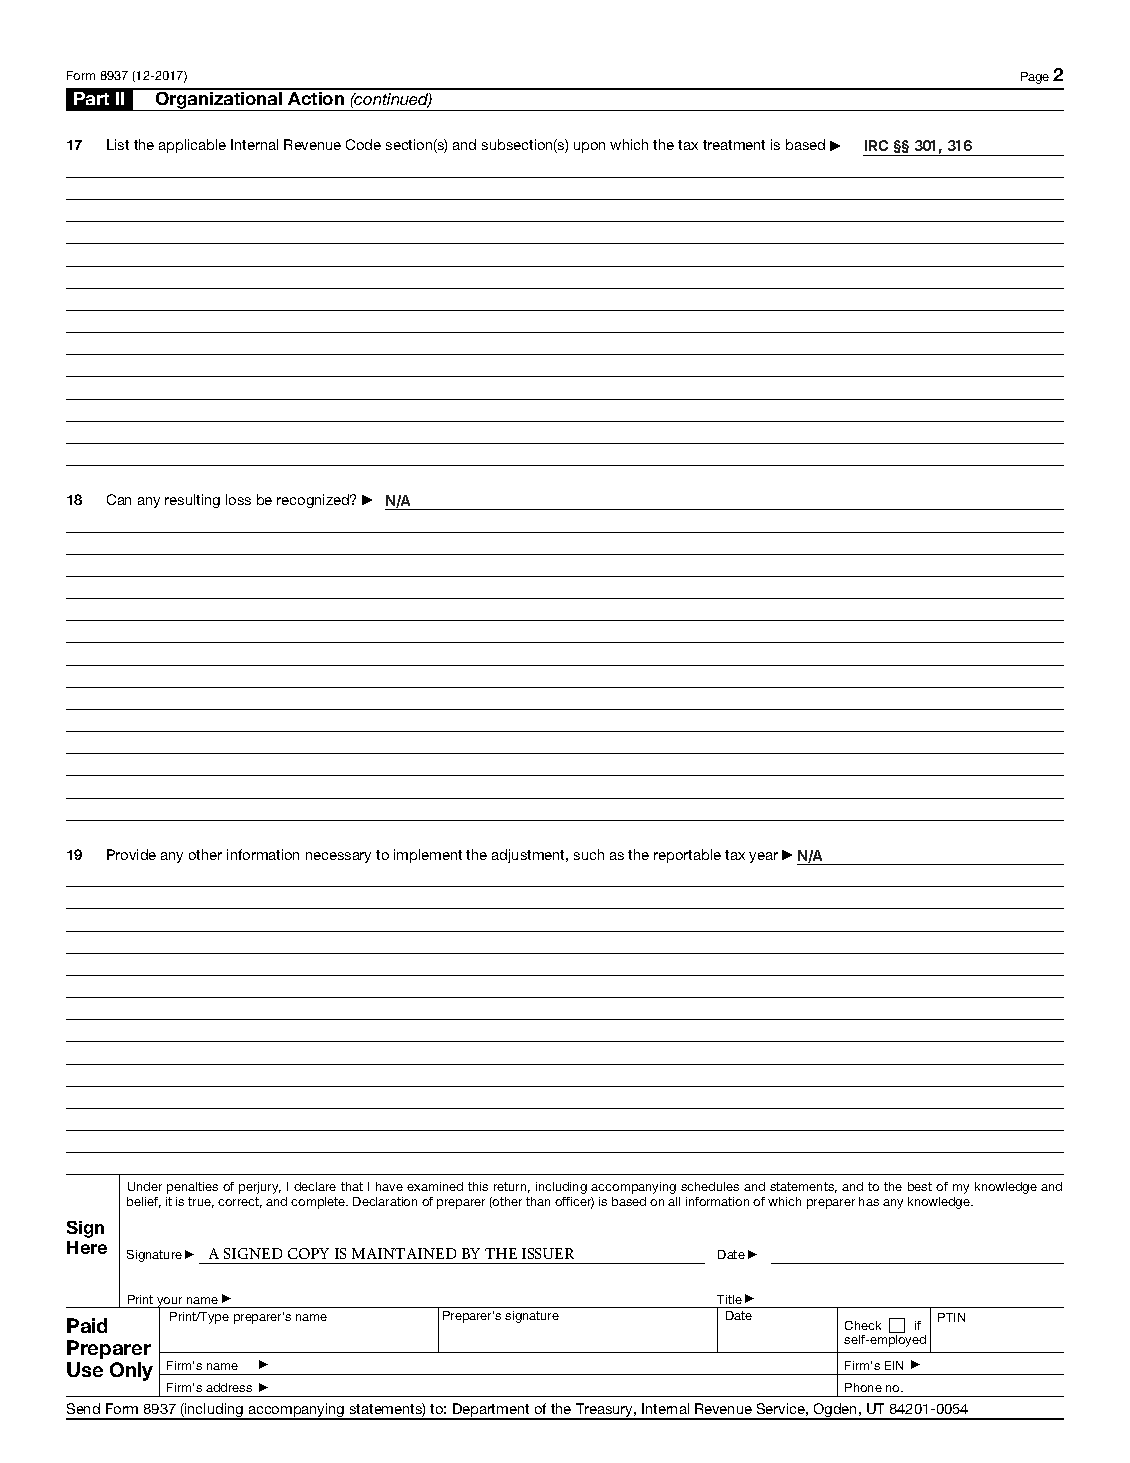 This page has height=1463, width=1130. I want to click on address, so click(229, 1387).
